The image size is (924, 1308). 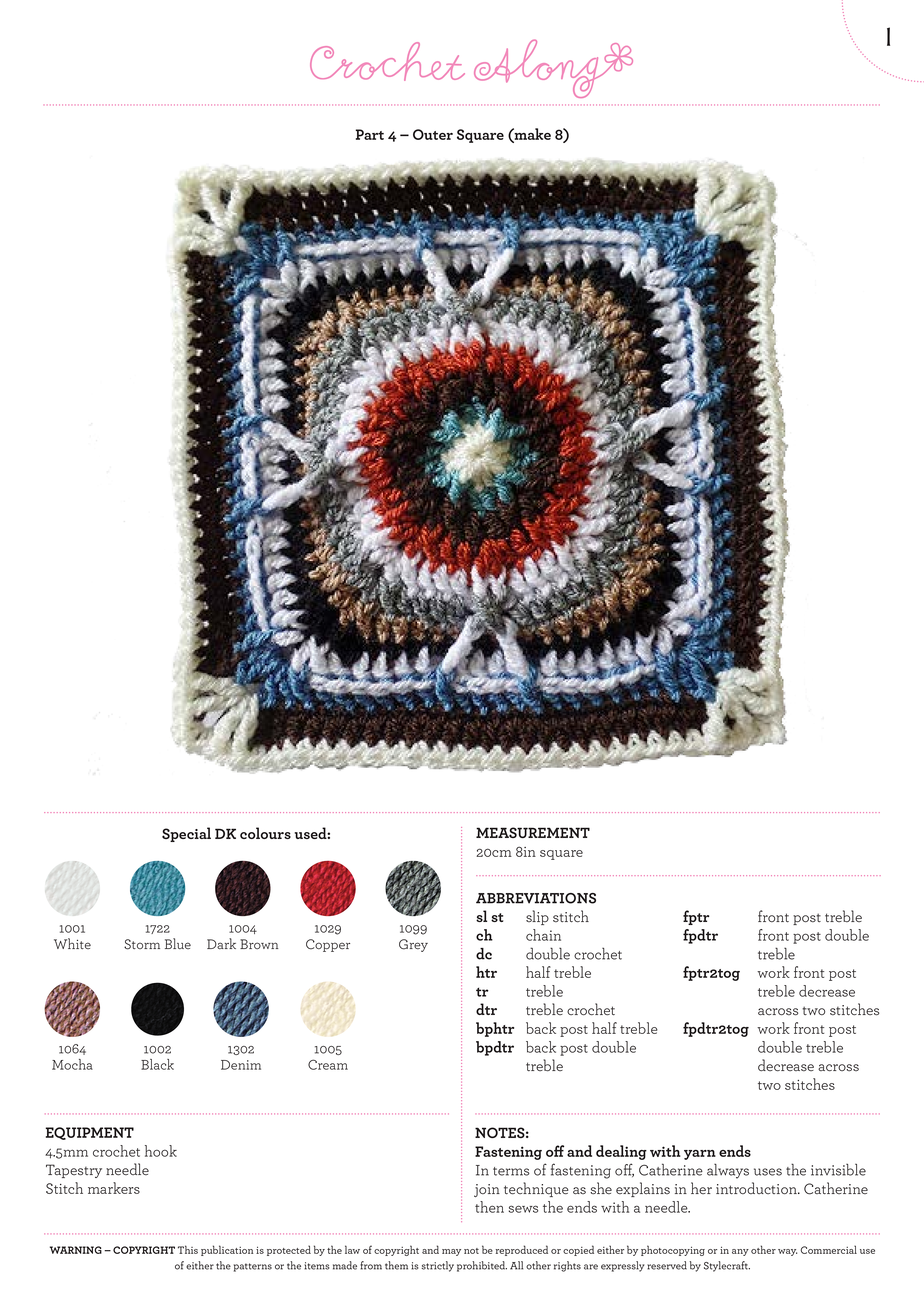 What do you see at coordinates (537, 917) in the document?
I see `slip` at bounding box center [537, 917].
